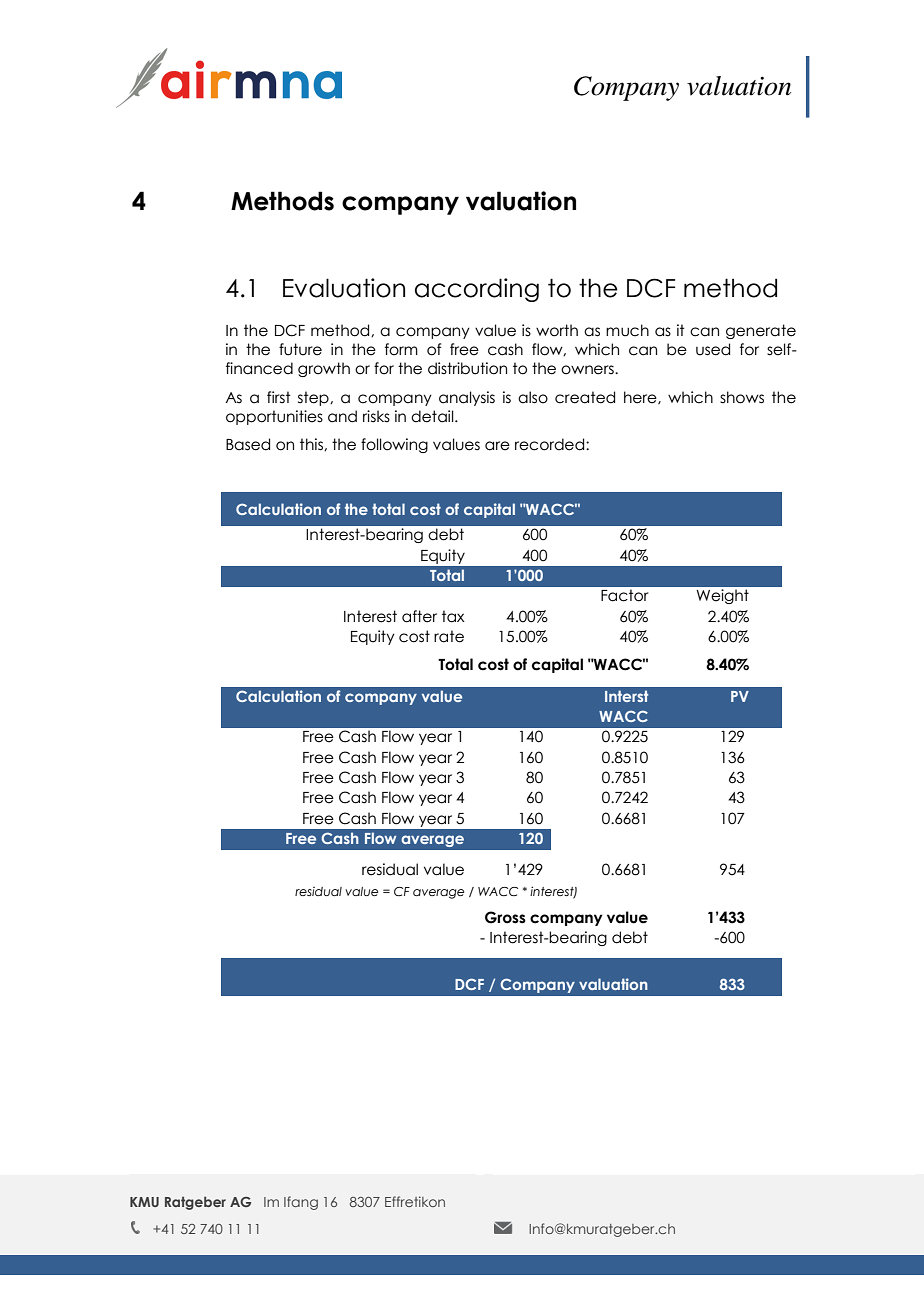  Describe the element at coordinates (505, 917) in the screenshot. I see `Gross` at that location.
